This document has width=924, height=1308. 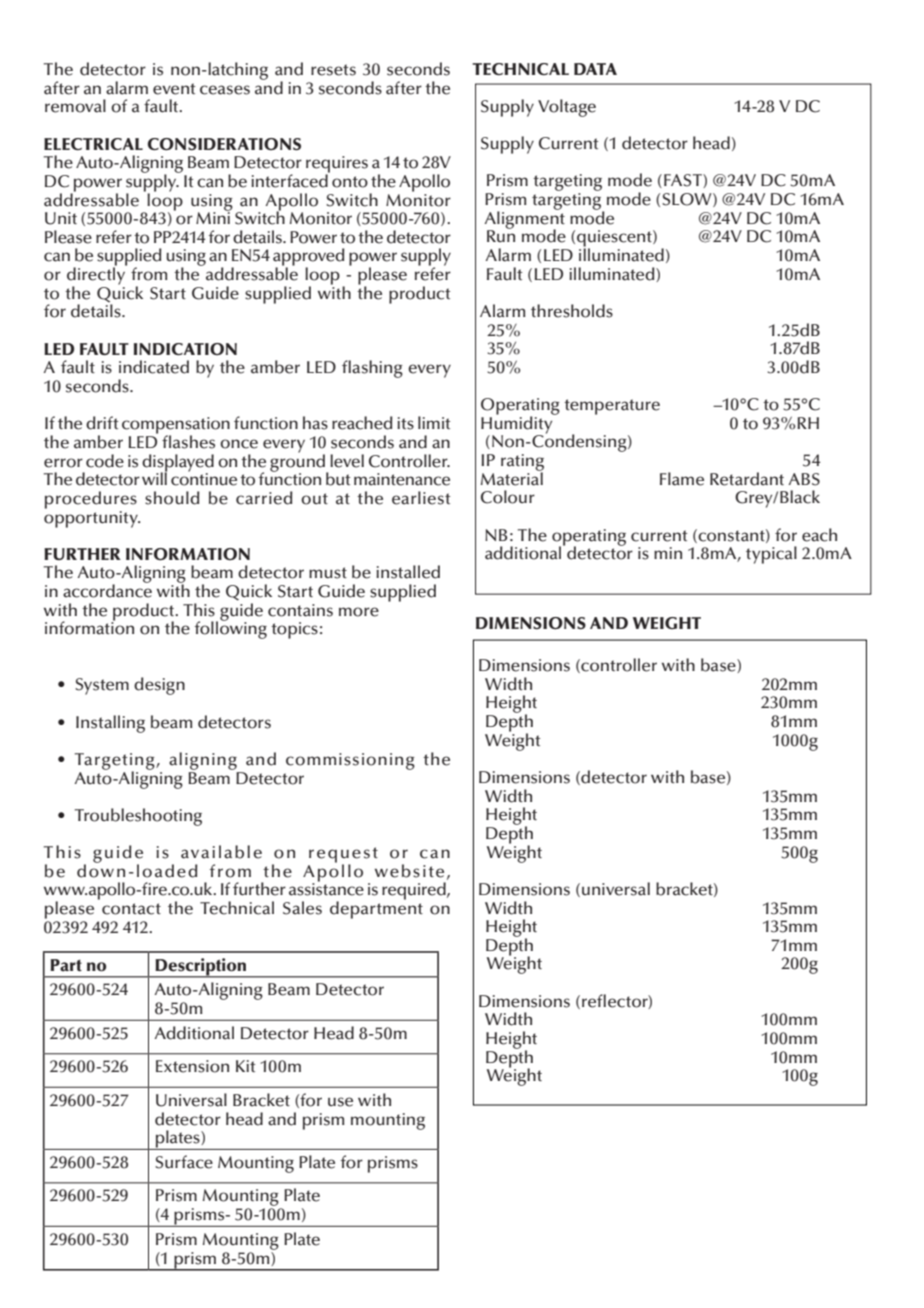 I want to click on event, so click(x=174, y=89).
